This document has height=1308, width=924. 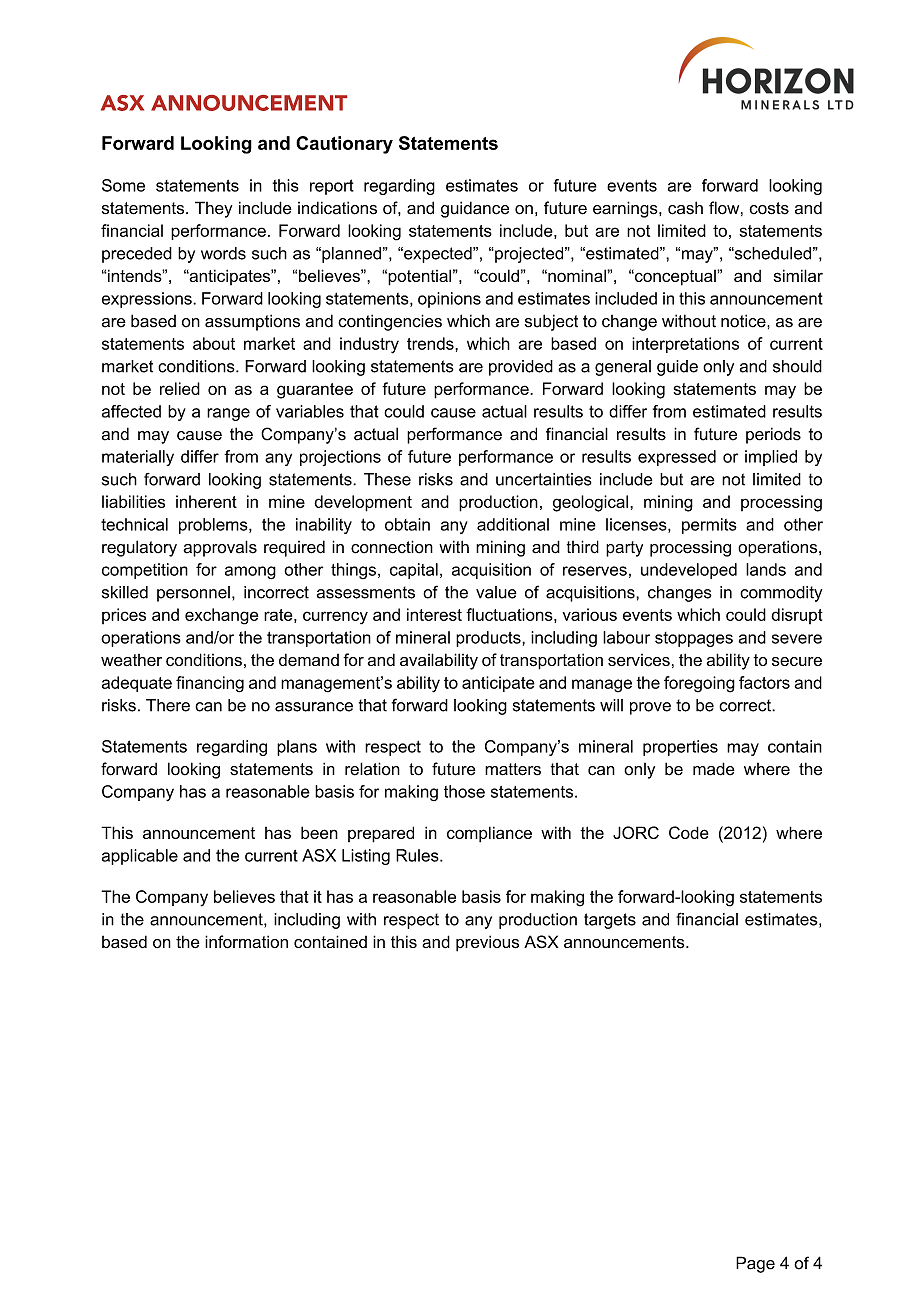 What do you see at coordinates (246, 942) in the document?
I see `information` at bounding box center [246, 942].
